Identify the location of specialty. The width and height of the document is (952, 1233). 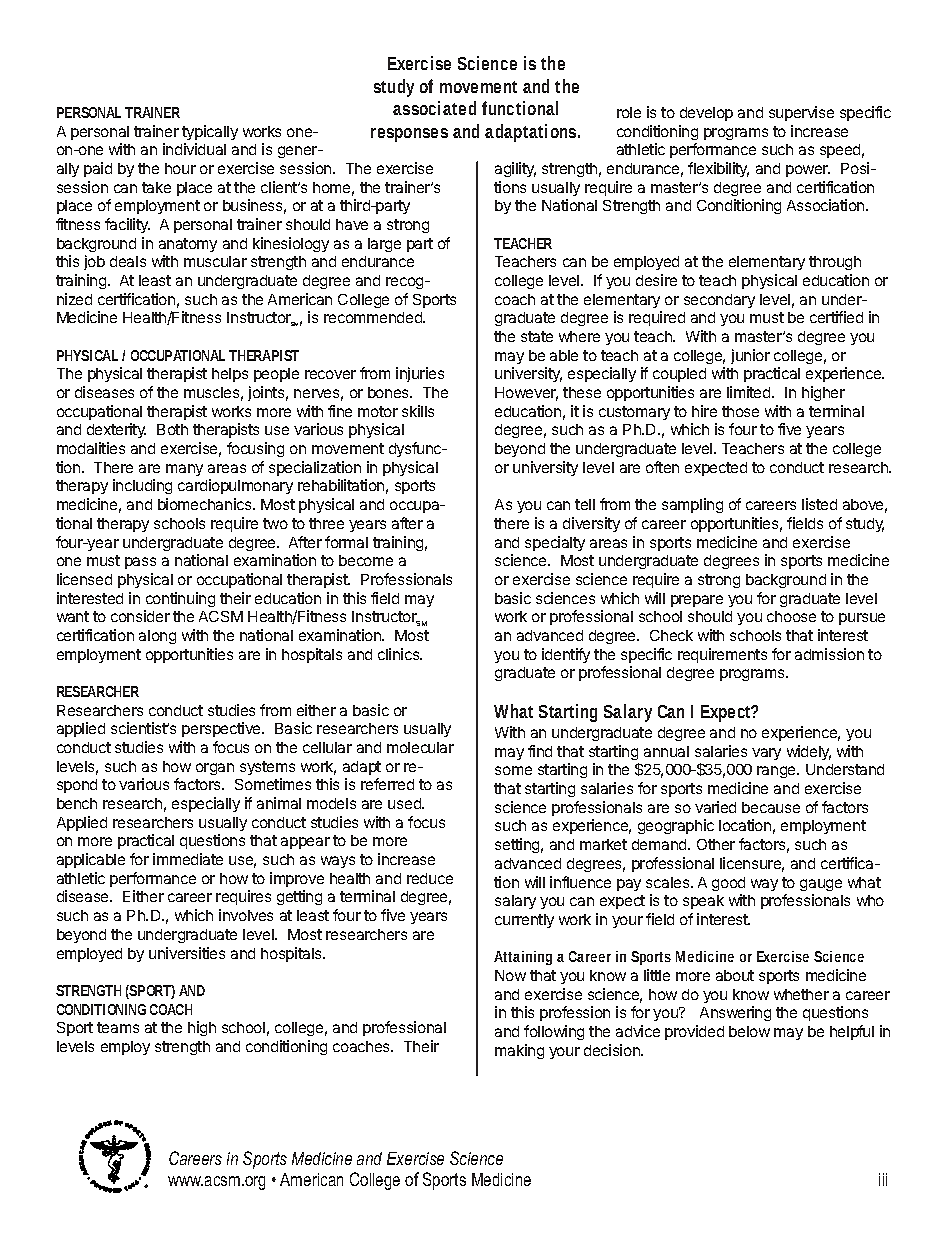
(555, 543).
